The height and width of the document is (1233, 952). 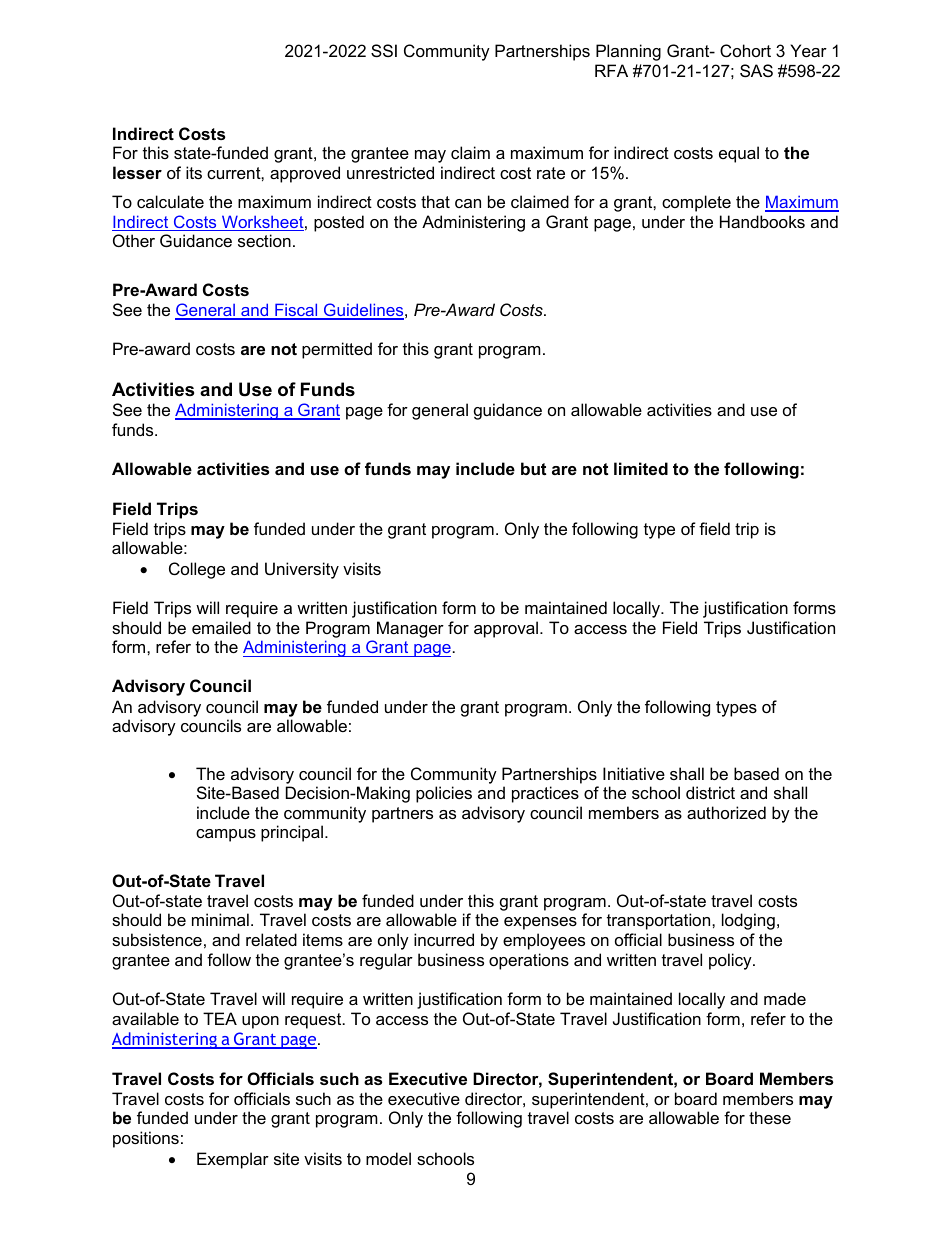 What do you see at coordinates (726, 812) in the document?
I see `authorized` at bounding box center [726, 812].
